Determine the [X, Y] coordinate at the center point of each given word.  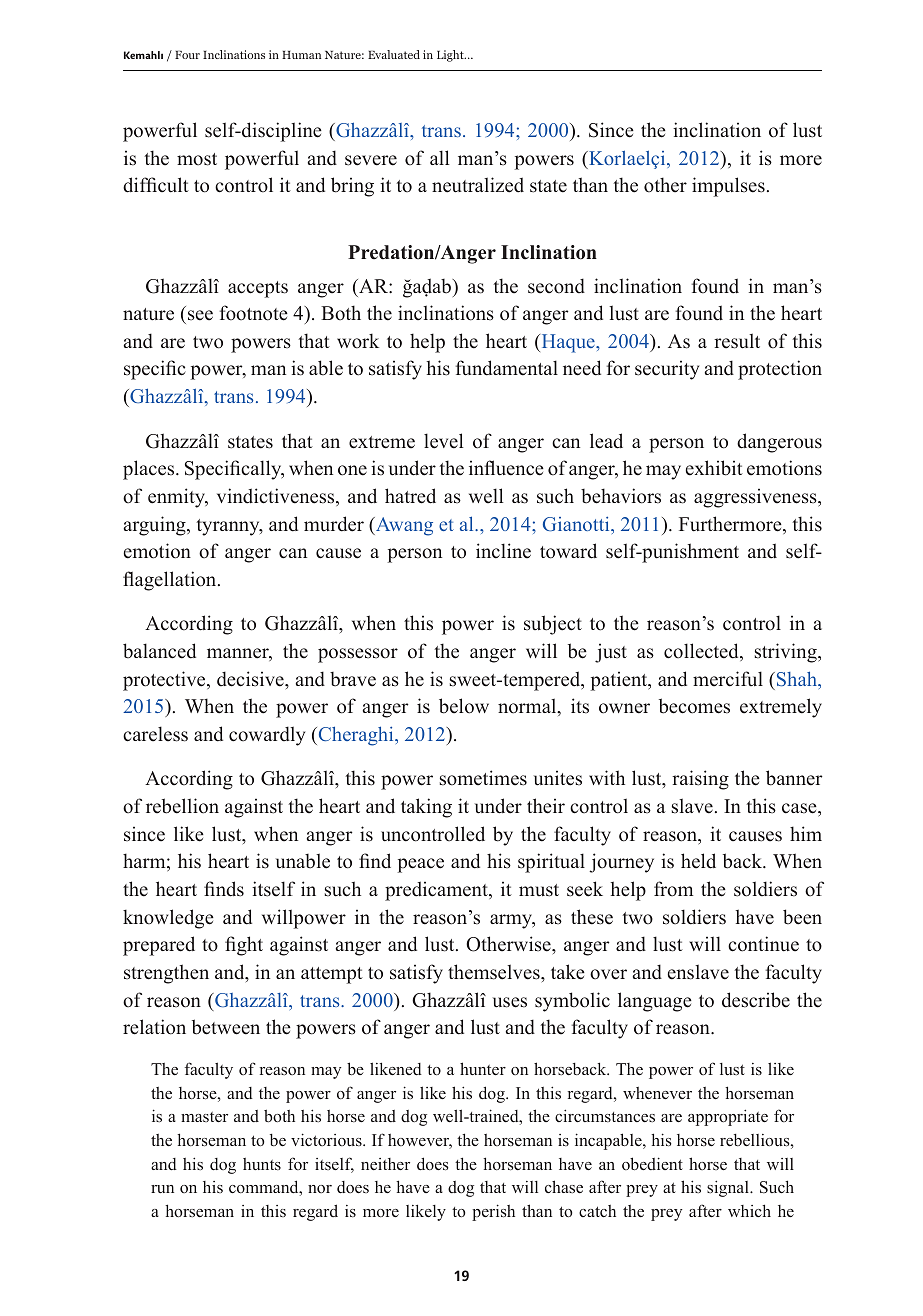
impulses [728, 187]
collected [702, 652]
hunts [262, 1164]
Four [187, 55]
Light [451, 56]
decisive [251, 679]
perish [493, 1212]
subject [553, 625]
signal [729, 1188]
